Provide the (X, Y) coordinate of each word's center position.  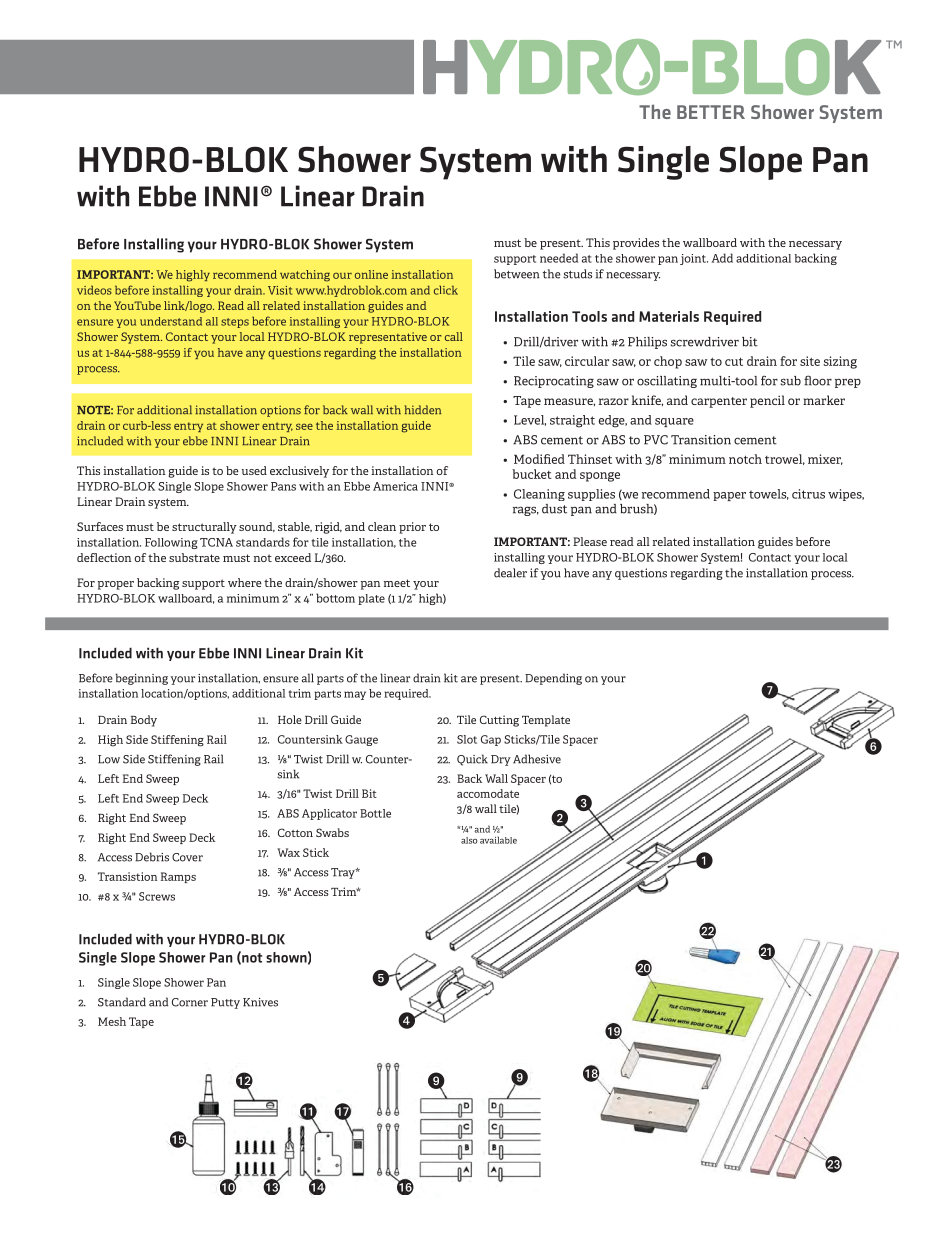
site (810, 361)
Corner (190, 1002)
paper (729, 496)
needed (559, 258)
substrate (194, 557)
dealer (510, 573)
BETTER (711, 112)
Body (144, 721)
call (454, 336)
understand (171, 321)
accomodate (488, 793)
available (498, 840)
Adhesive (537, 759)
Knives (260, 1002)
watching (305, 276)
